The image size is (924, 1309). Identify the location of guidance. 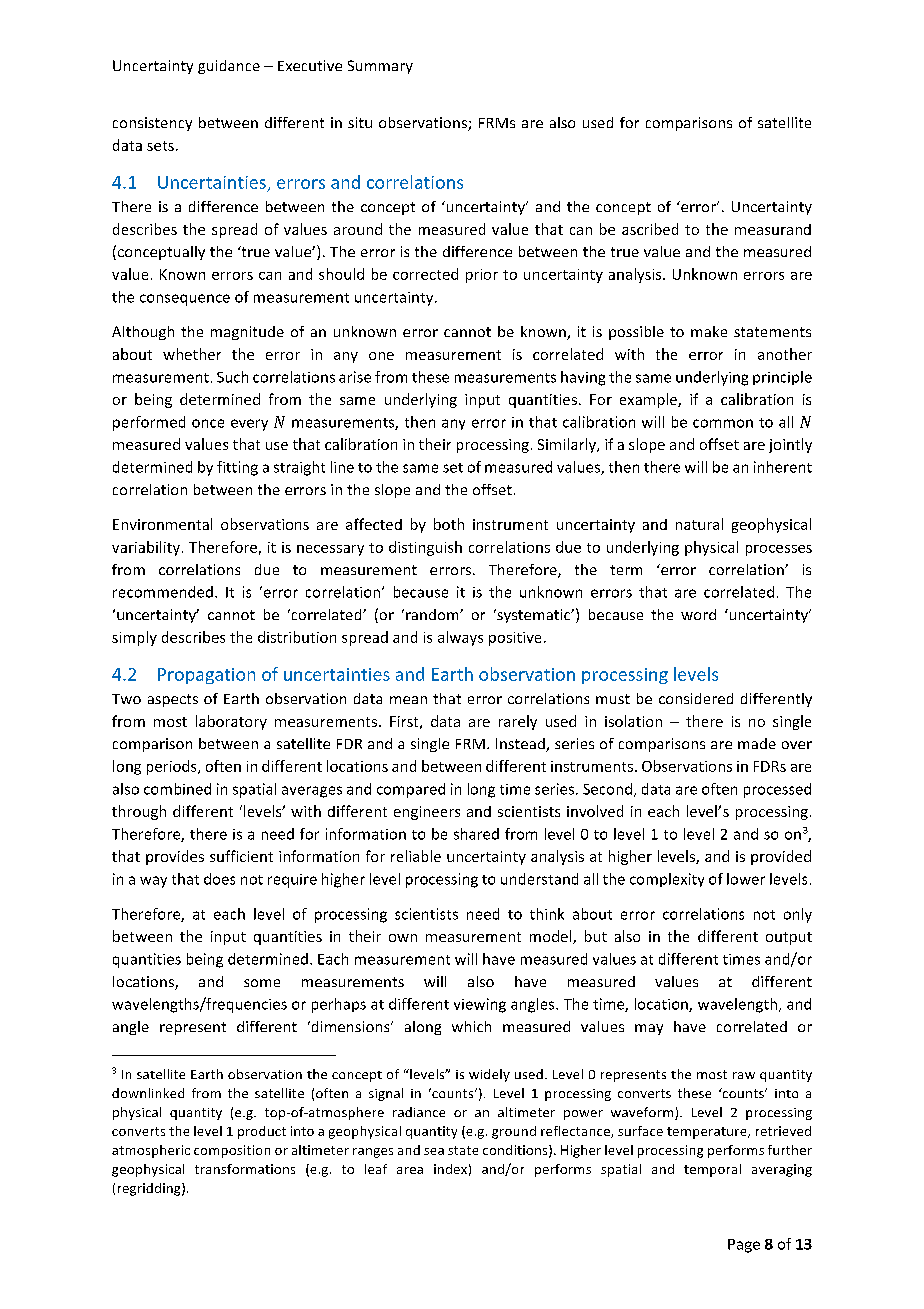
(229, 67).
